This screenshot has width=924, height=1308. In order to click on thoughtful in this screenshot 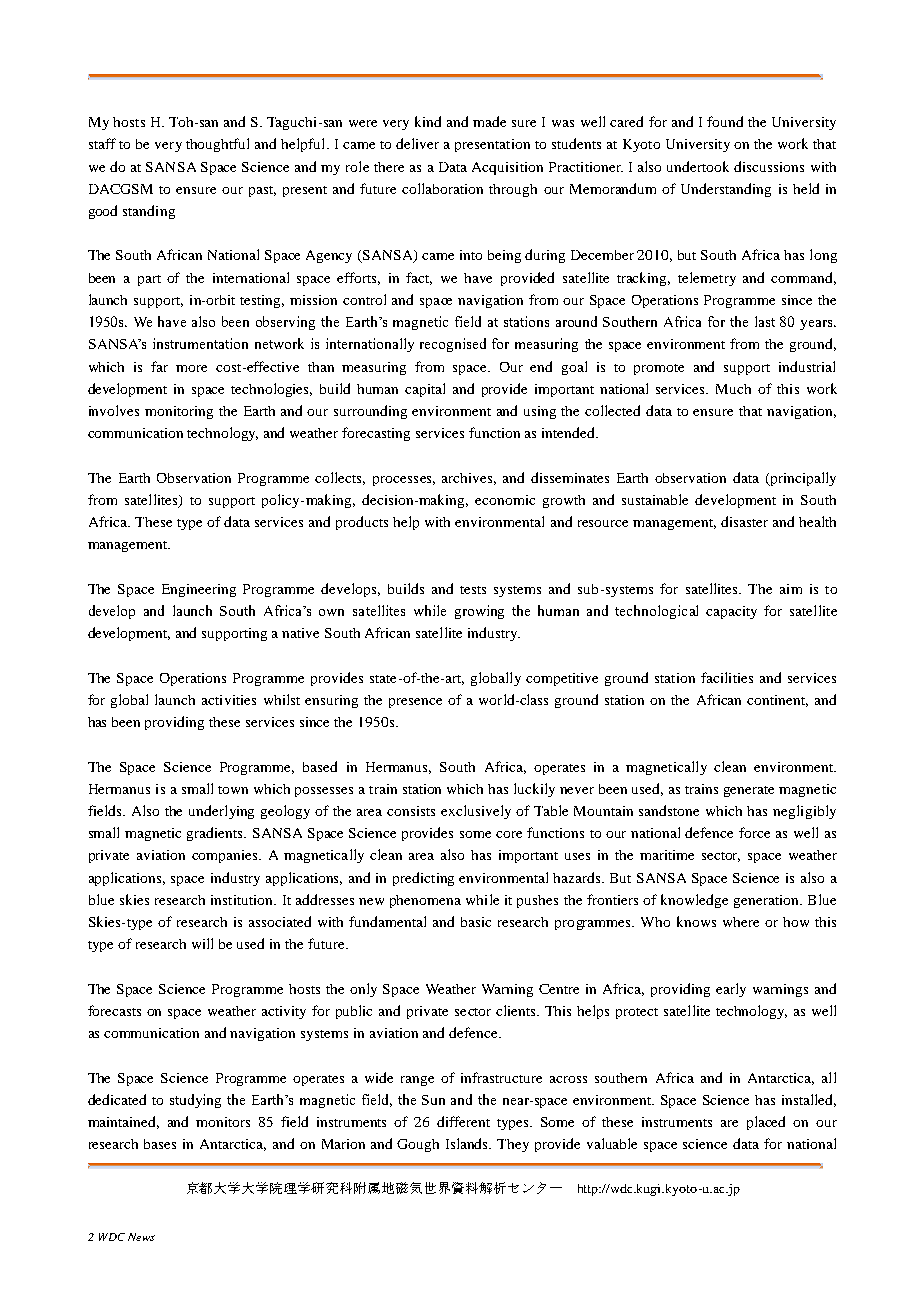, I will do `click(217, 145)`.
